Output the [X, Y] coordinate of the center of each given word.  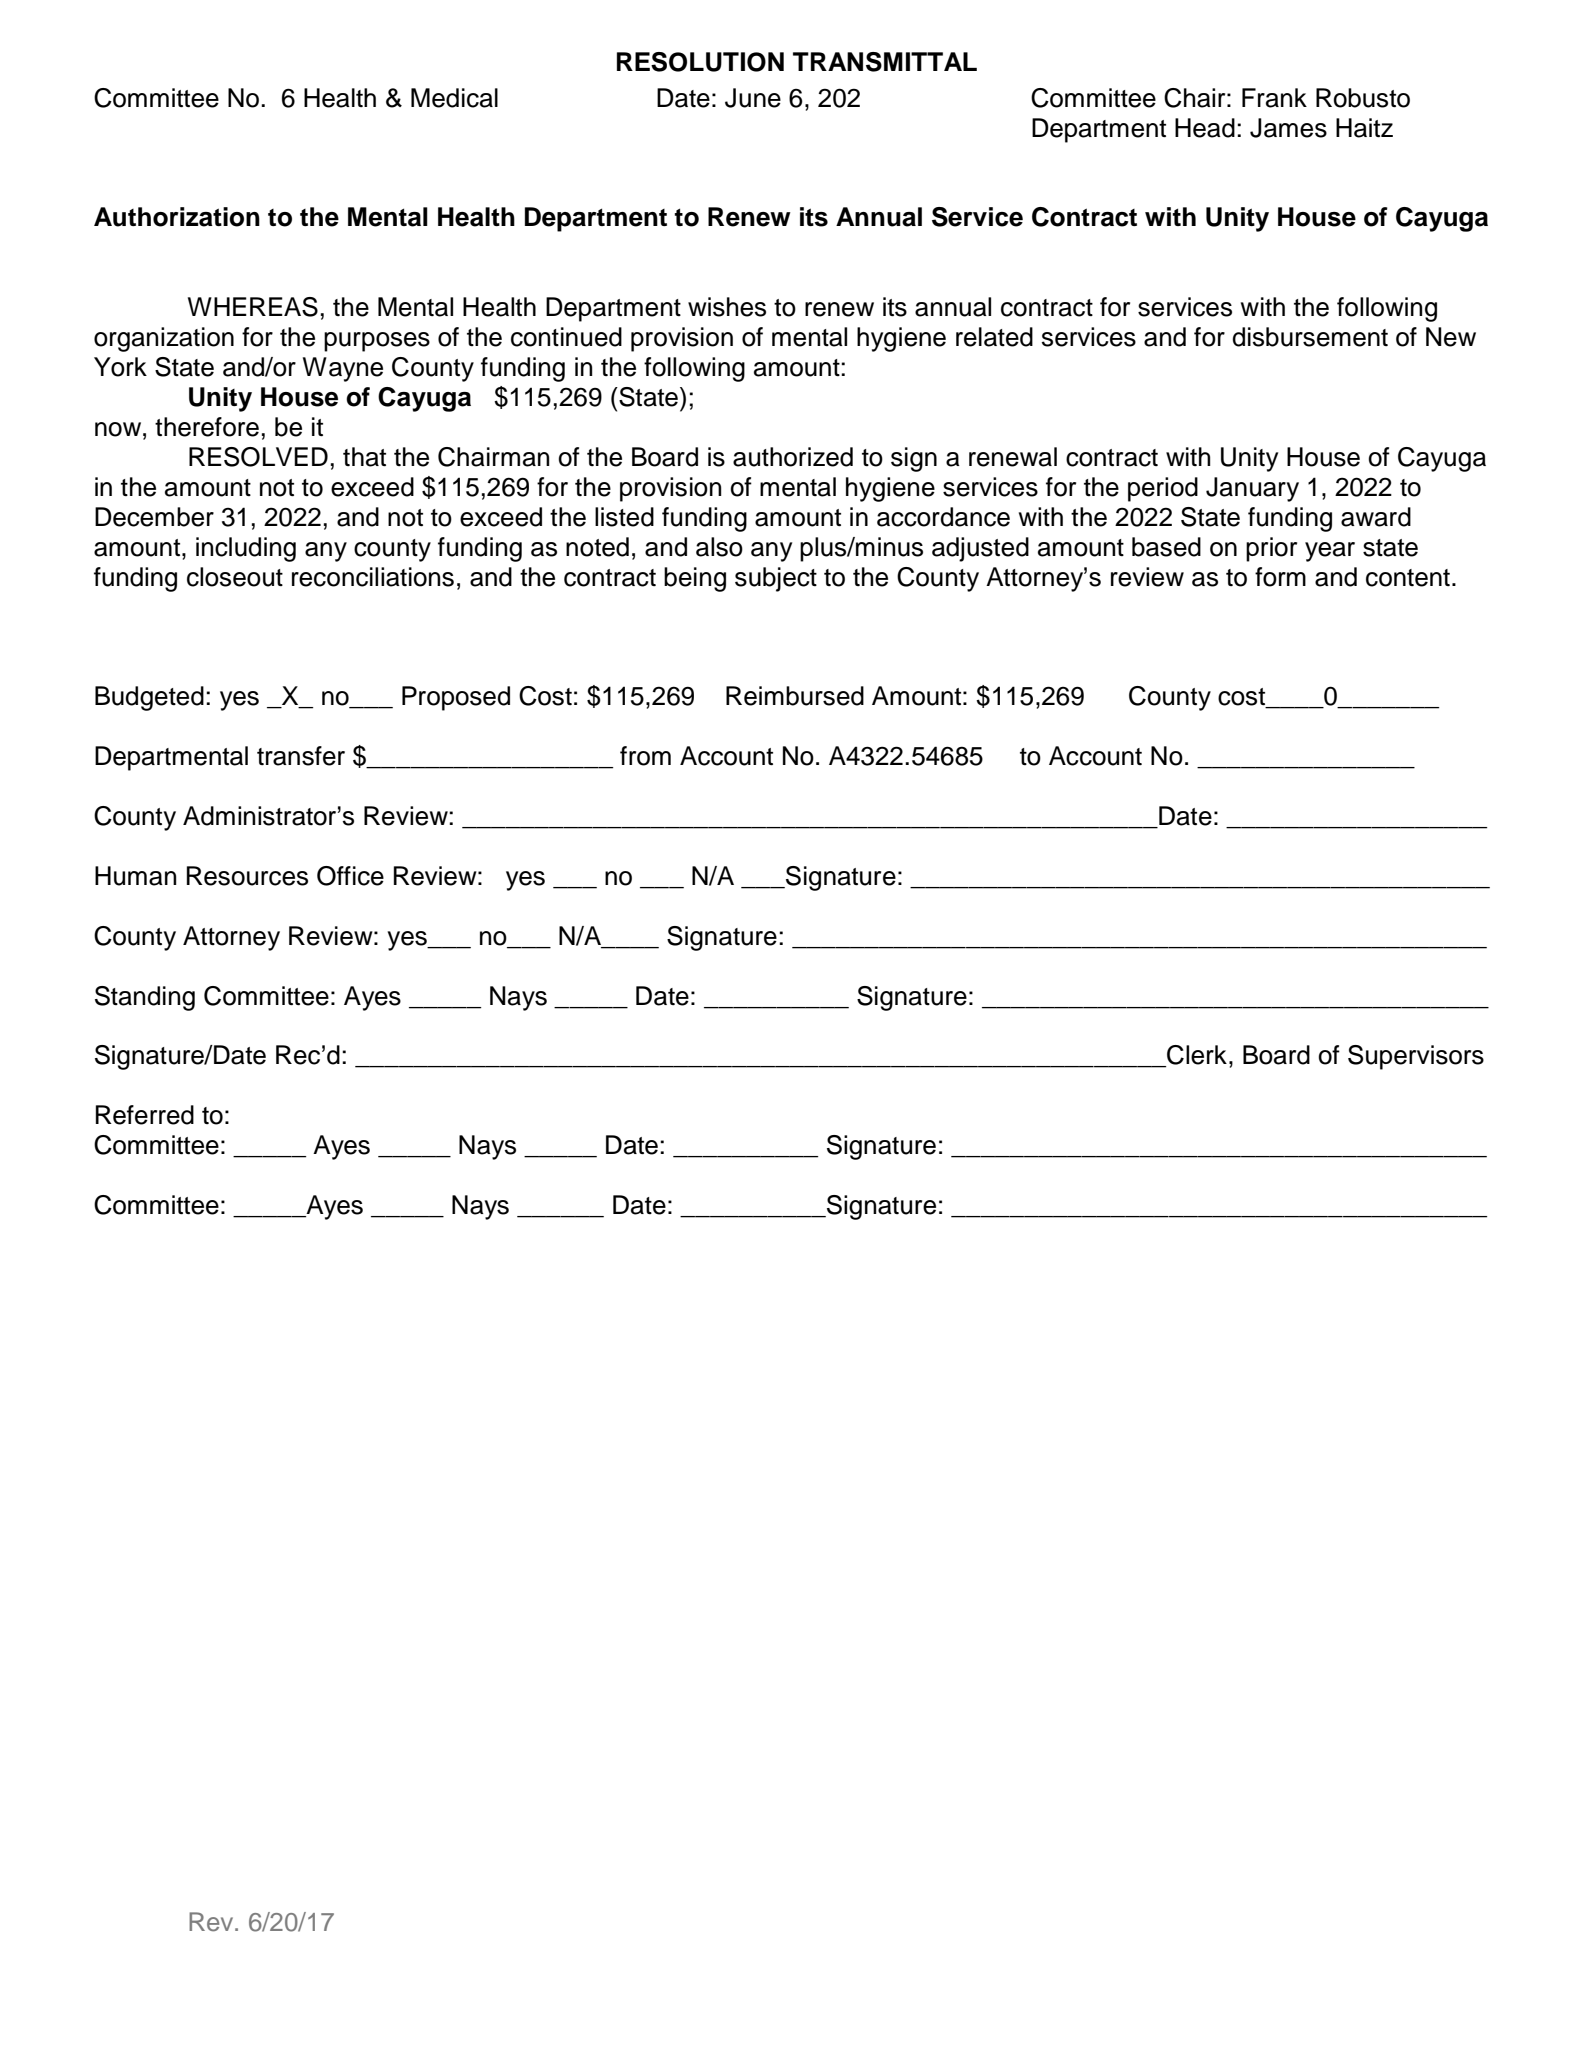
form [1280, 577]
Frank [1274, 98]
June [753, 98]
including [246, 549]
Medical [454, 98]
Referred [145, 1115]
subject [776, 579]
